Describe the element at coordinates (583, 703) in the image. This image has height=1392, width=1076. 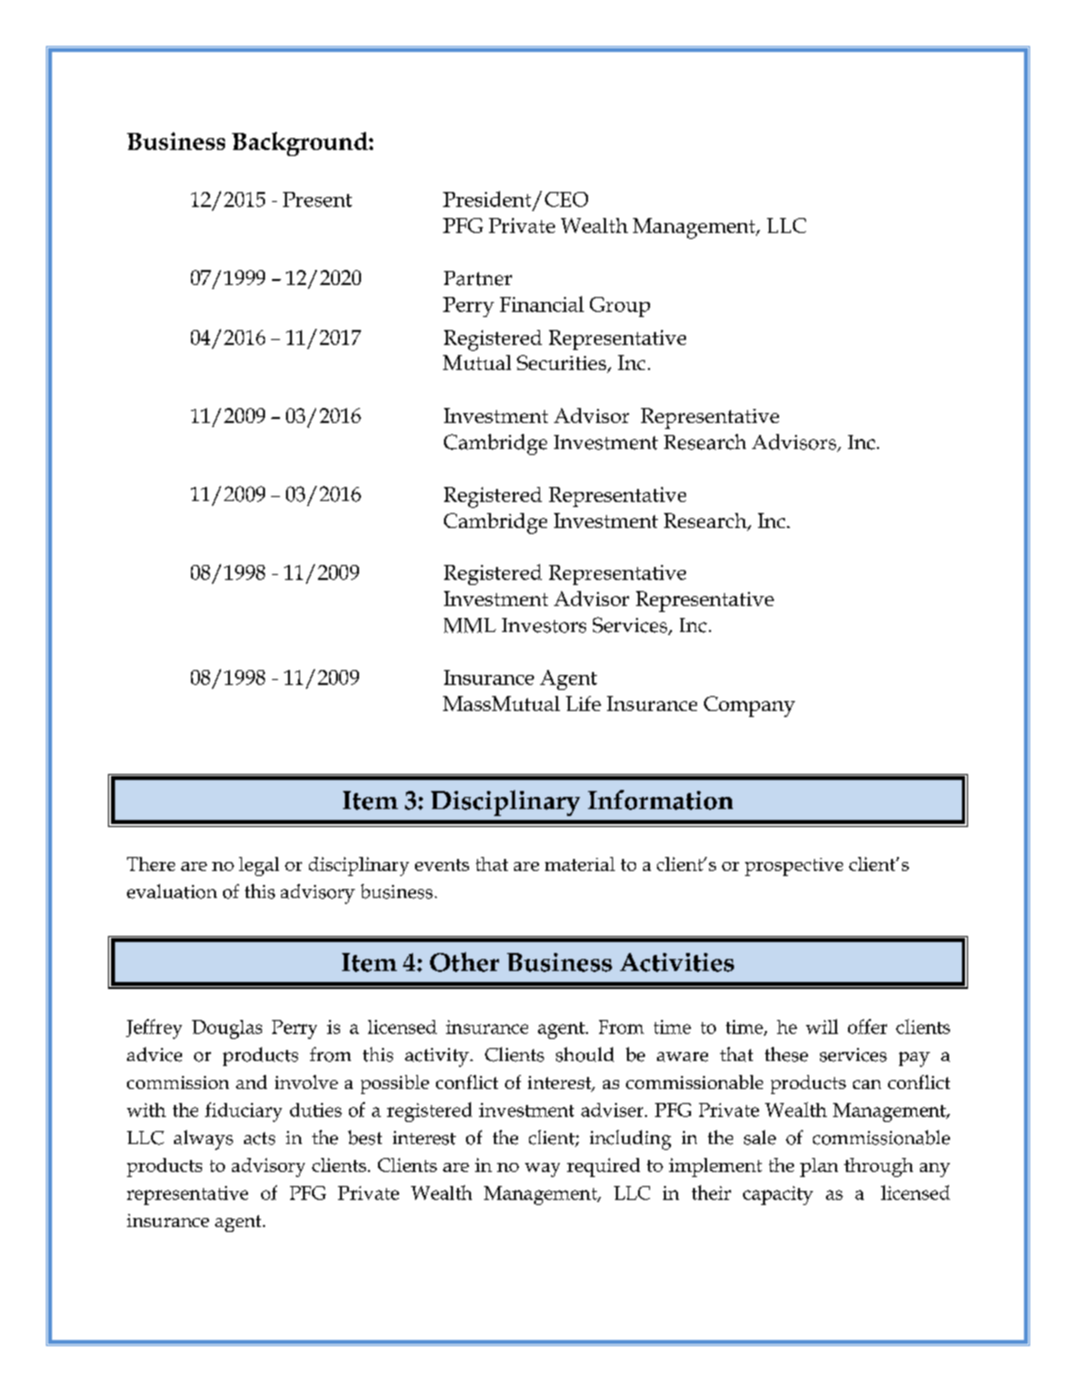
I see `Life` at that location.
